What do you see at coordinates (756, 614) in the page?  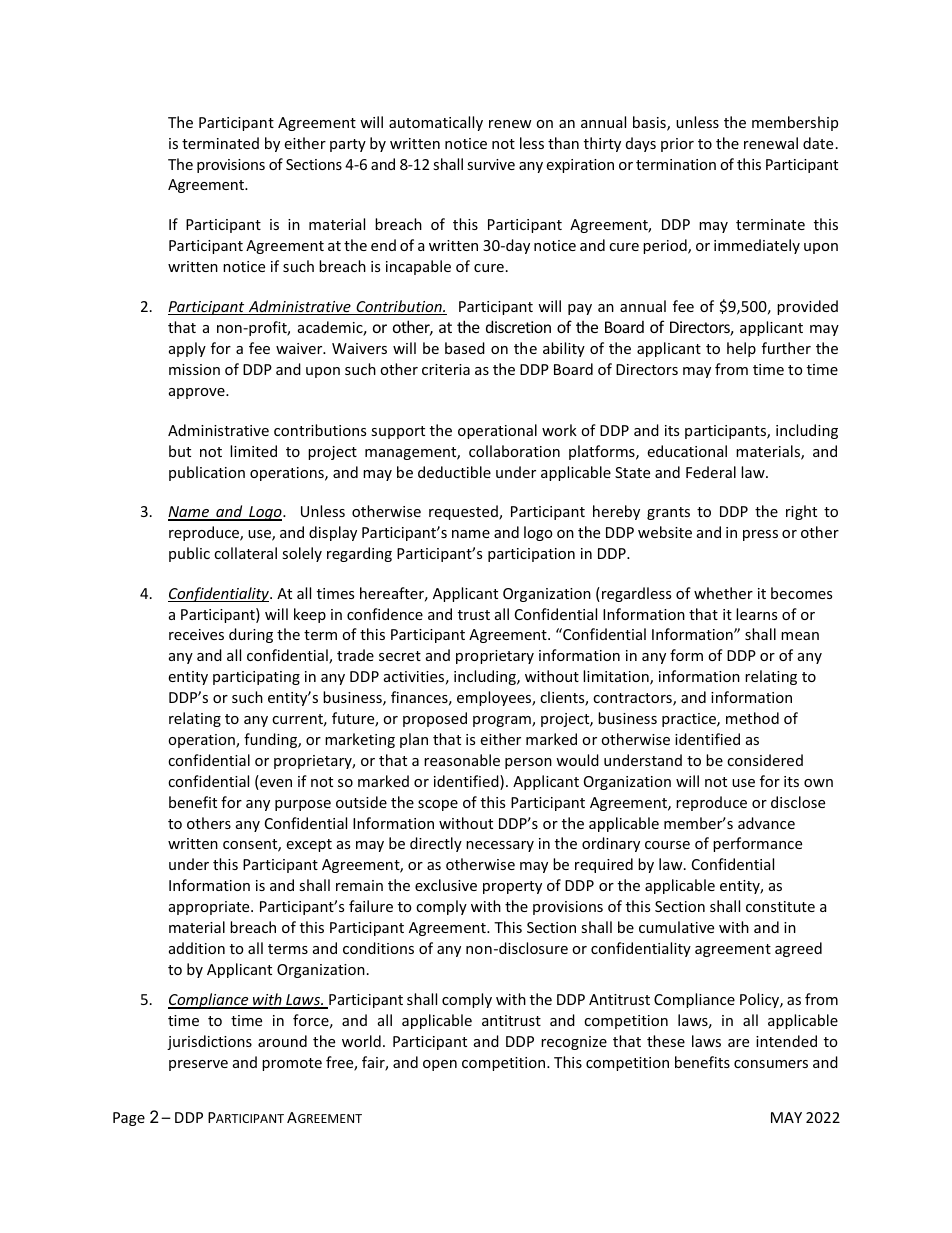 I see `learns` at bounding box center [756, 614].
